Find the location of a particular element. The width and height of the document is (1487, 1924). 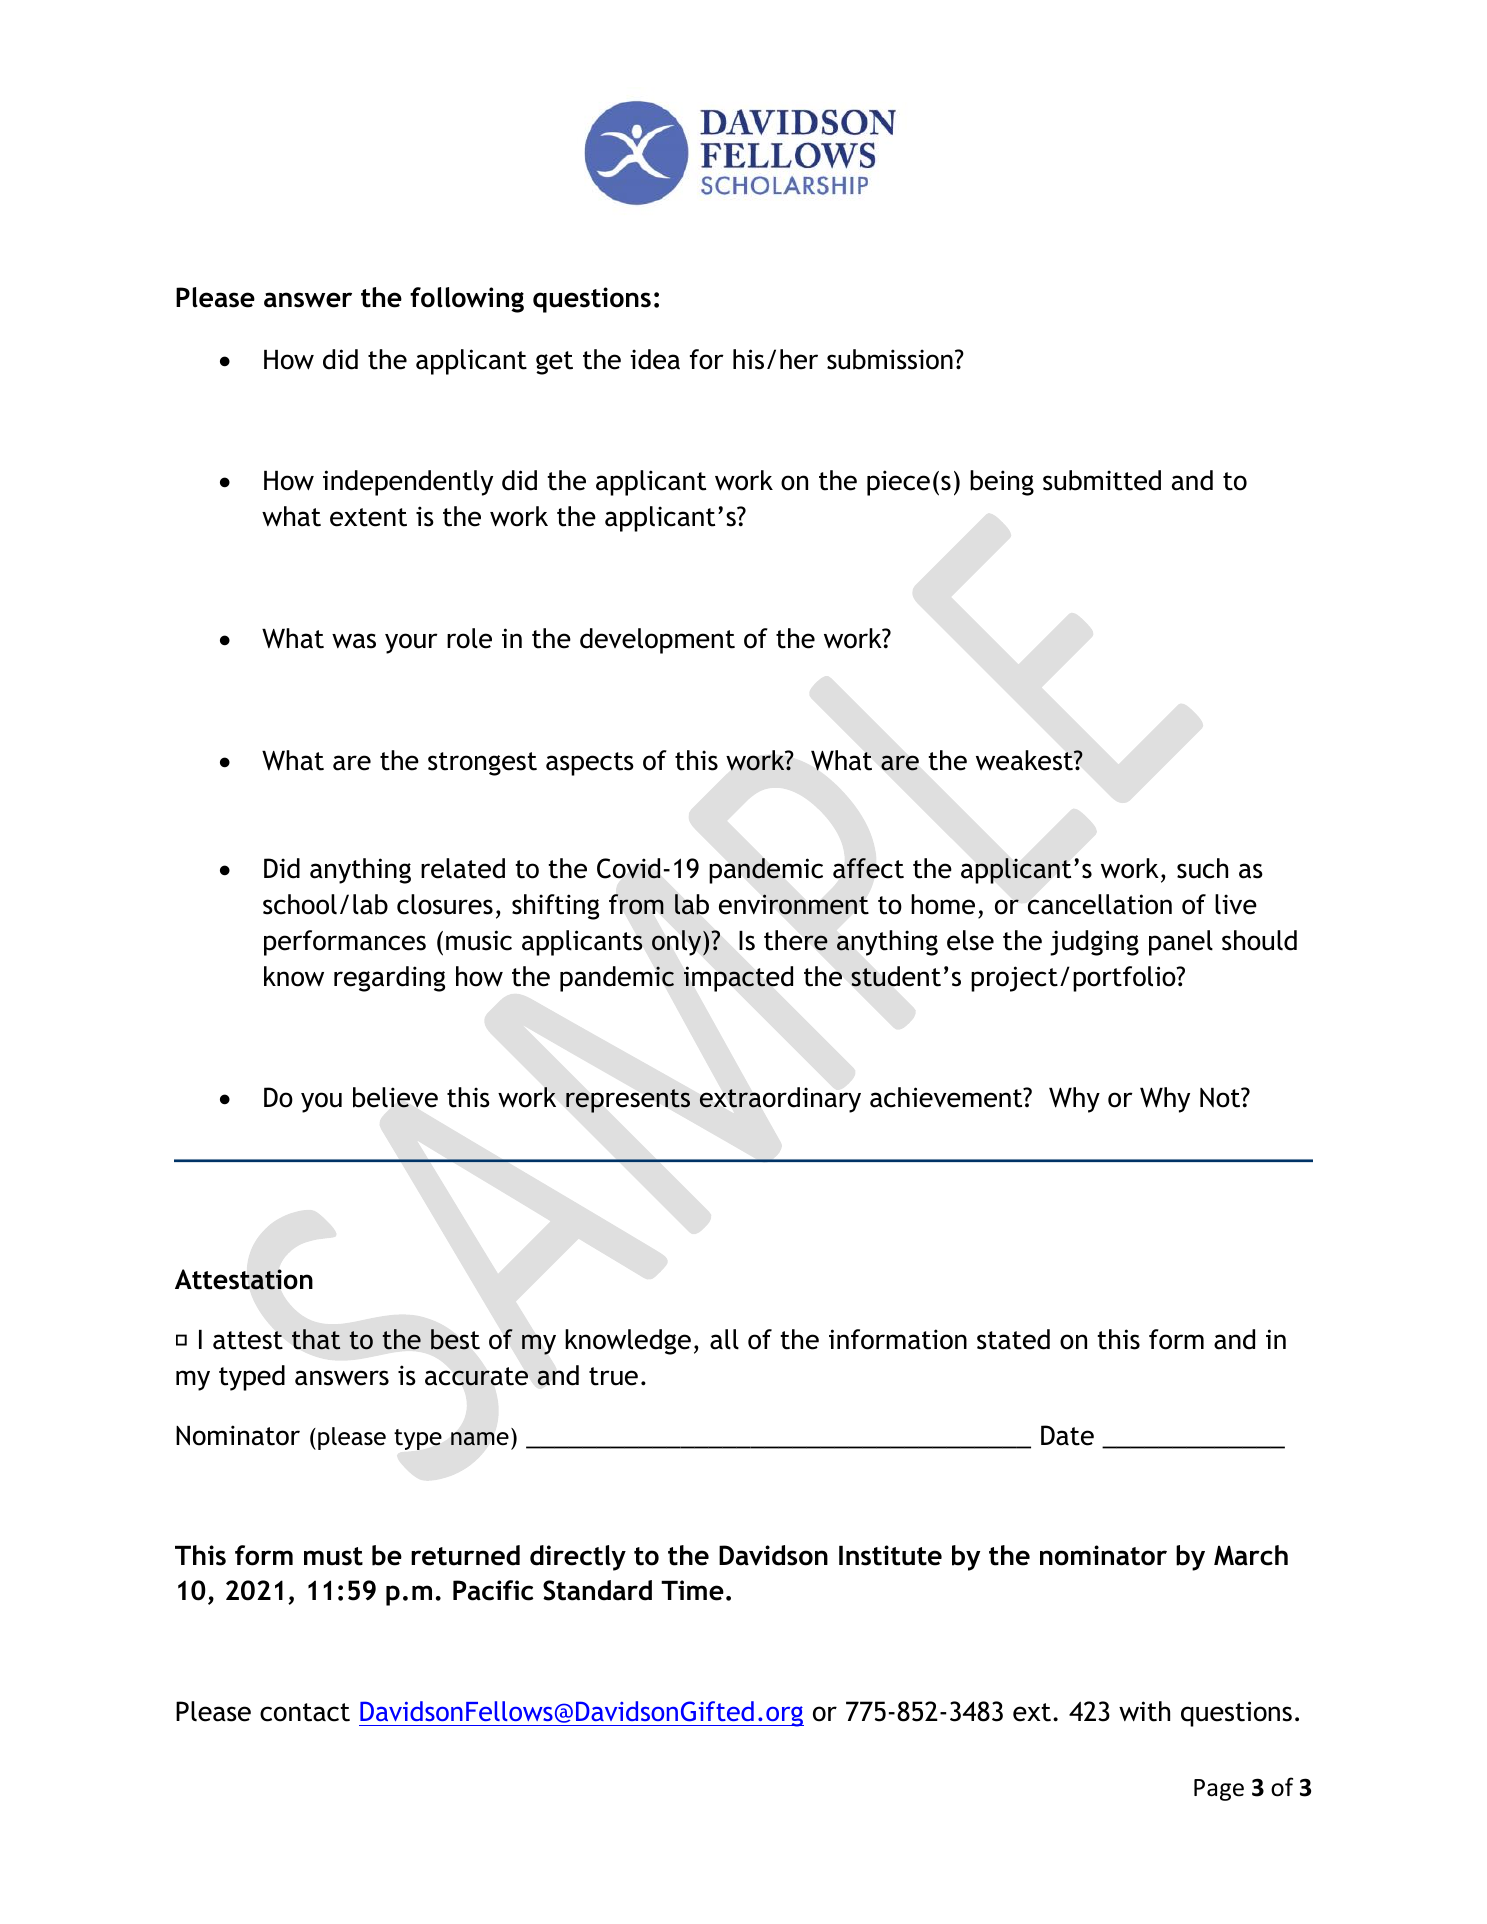

extraordinary is located at coordinates (780, 1100).
